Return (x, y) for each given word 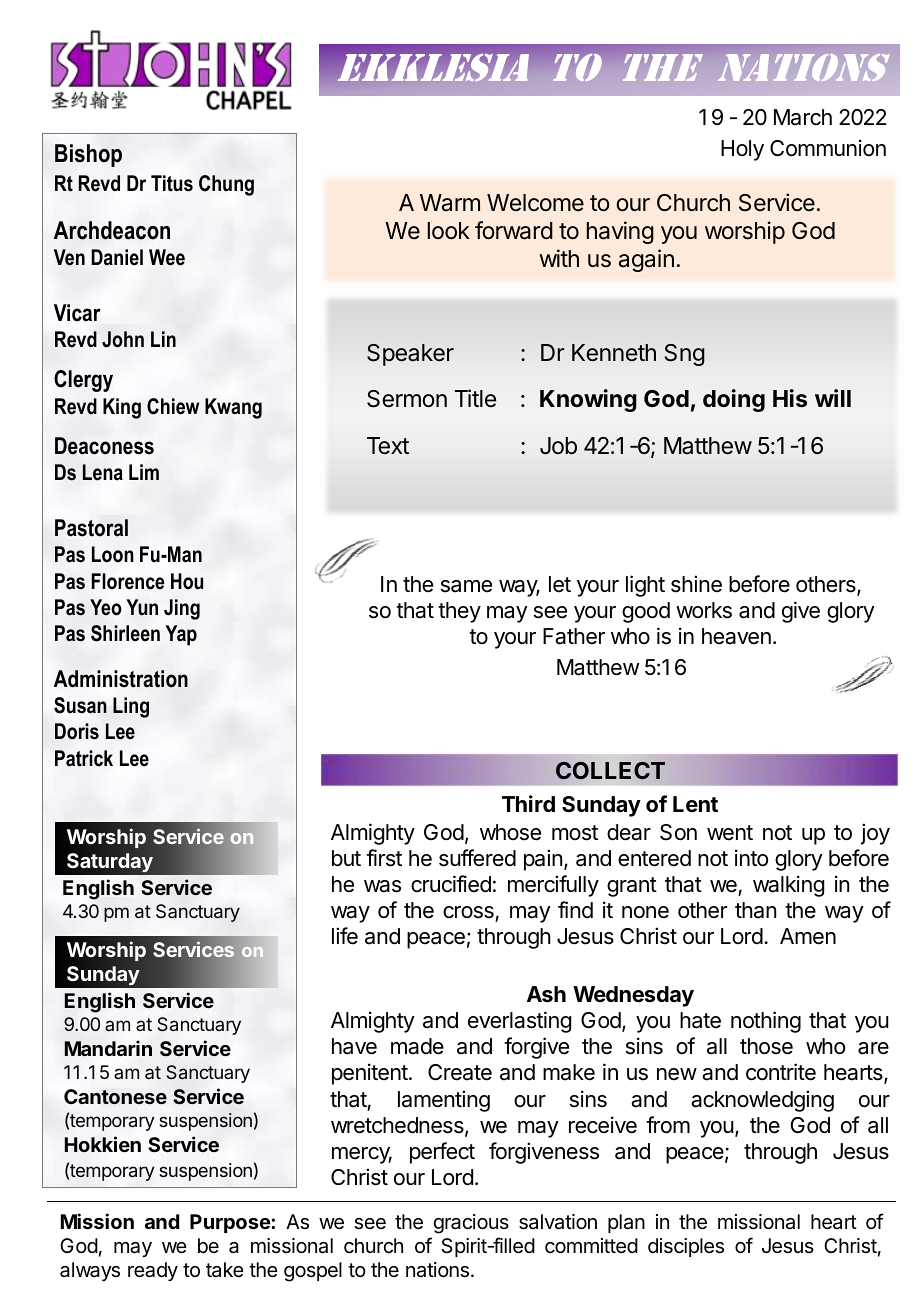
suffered (477, 858)
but (346, 858)
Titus (172, 183)
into (751, 858)
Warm (450, 203)
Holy (742, 150)
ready (153, 1271)
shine (696, 584)
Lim (144, 472)
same (466, 586)
